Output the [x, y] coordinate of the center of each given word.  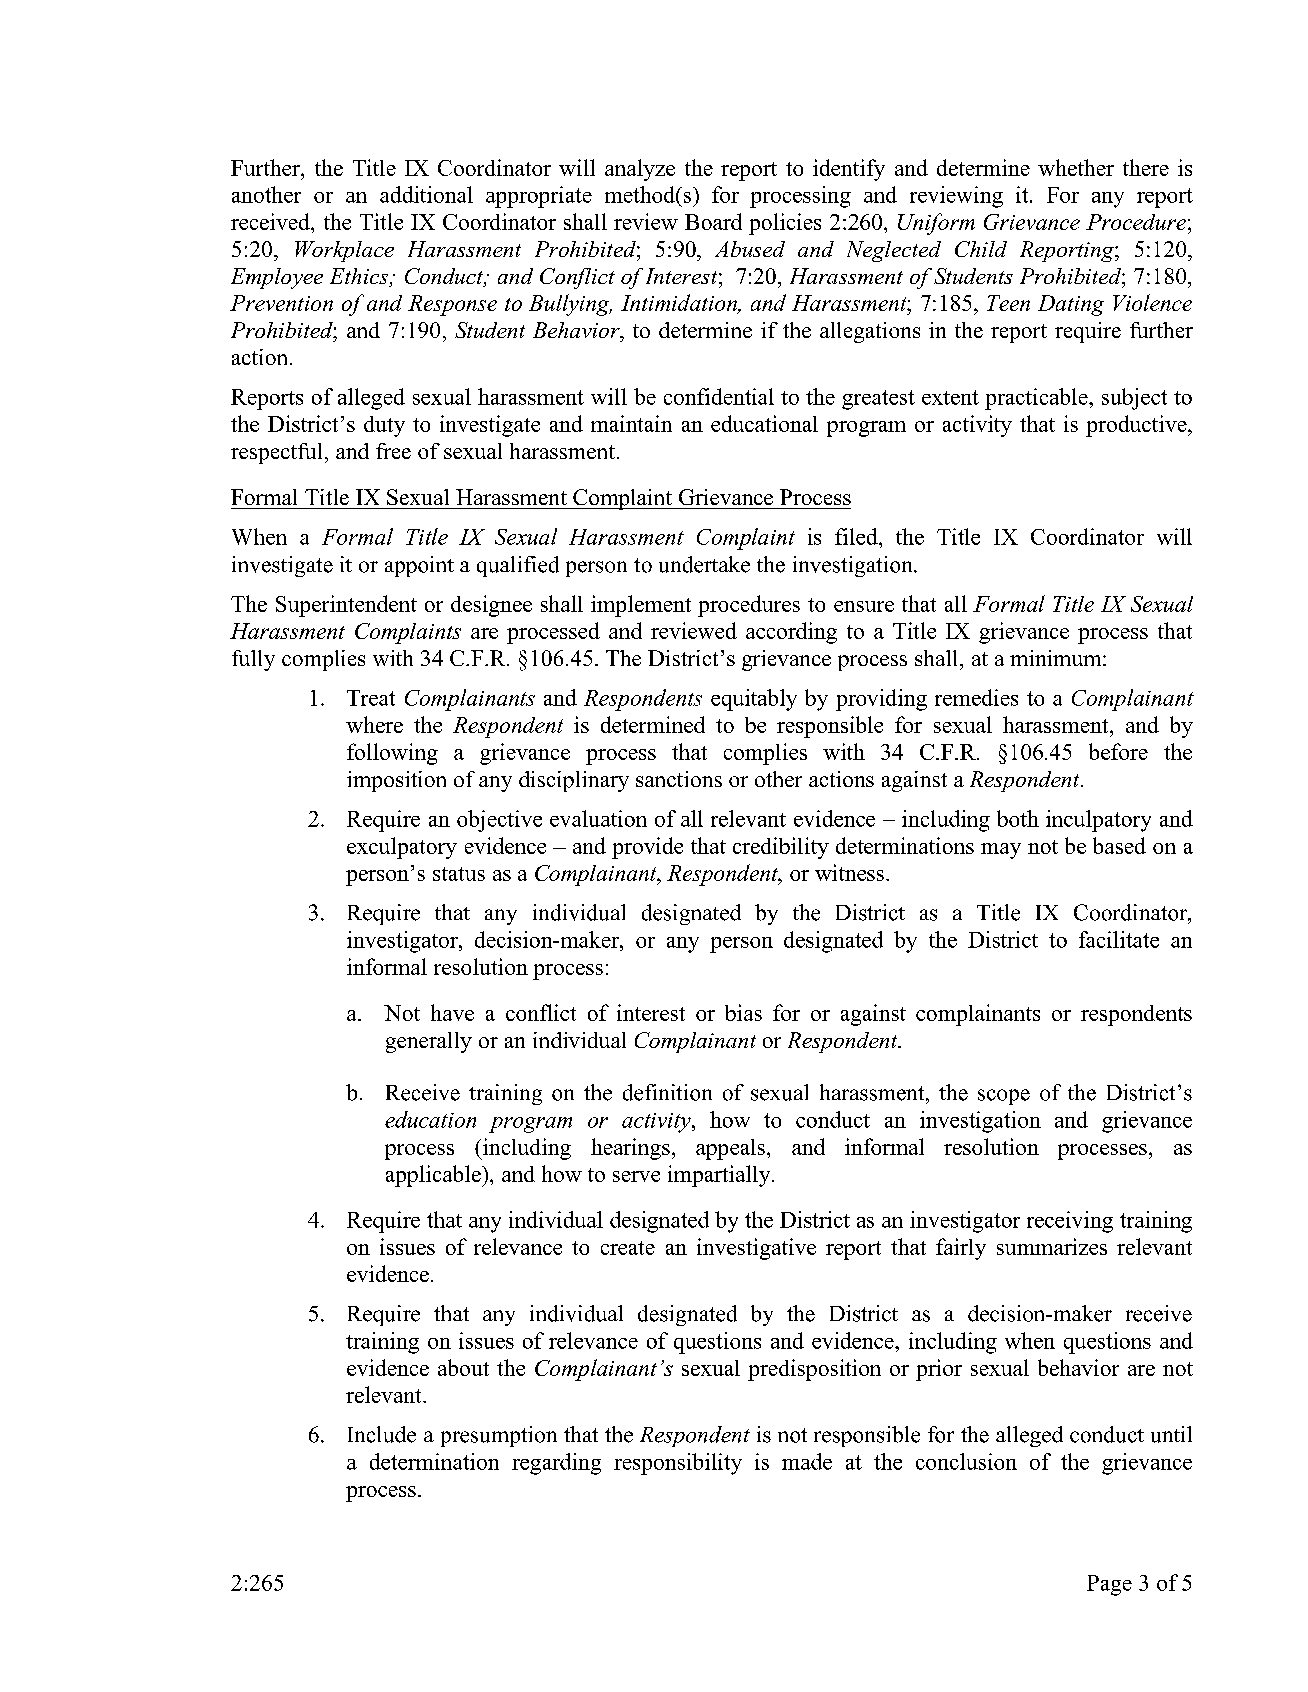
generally [429, 1042]
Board [713, 221]
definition [667, 1092]
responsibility [678, 1464]
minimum [1057, 658]
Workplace [344, 251]
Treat [371, 698]
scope [1004, 1097]
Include [382, 1434]
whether [1076, 167]
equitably [754, 700]
